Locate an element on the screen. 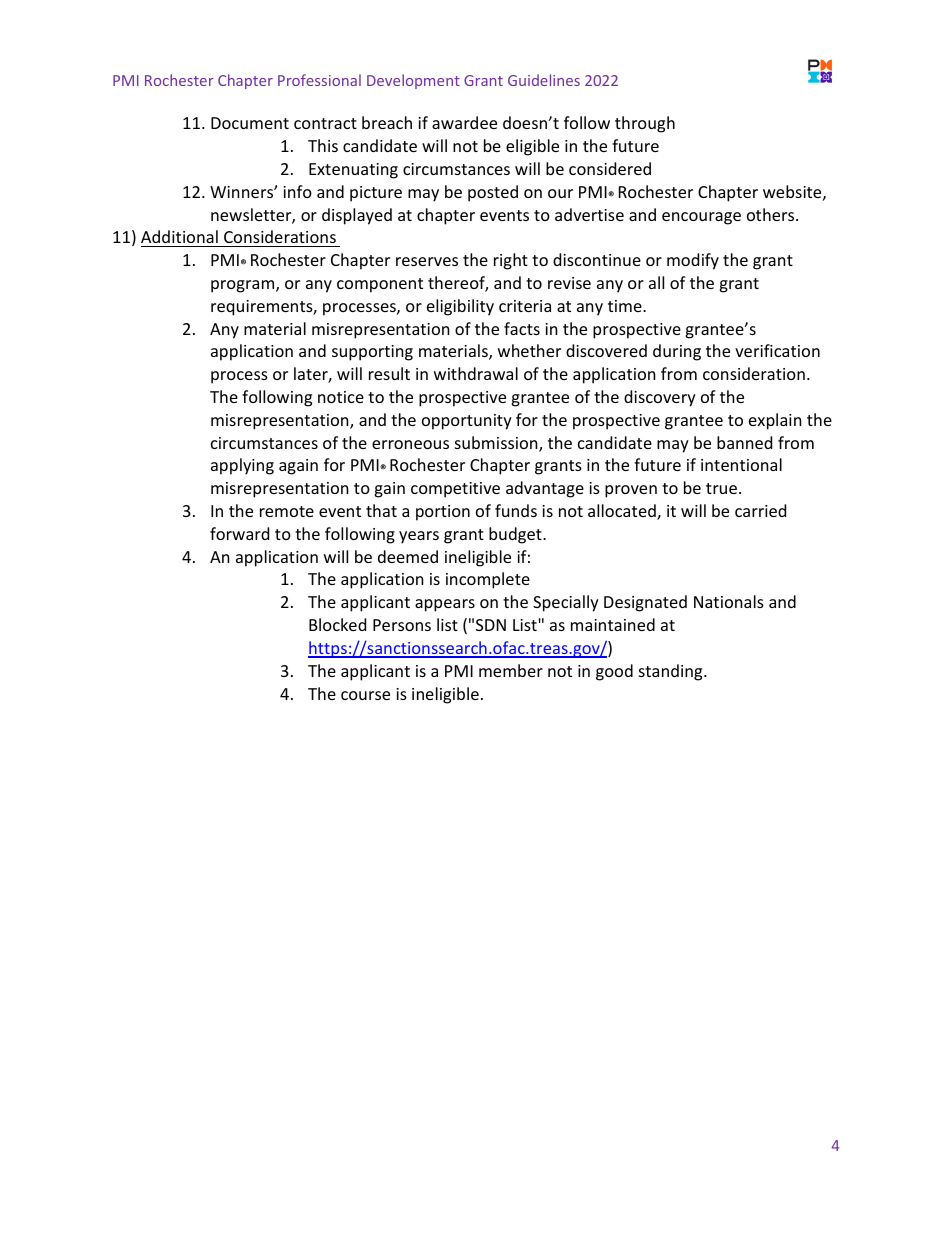 The height and width of the screenshot is (1233, 952). Nationals is located at coordinates (729, 601).
